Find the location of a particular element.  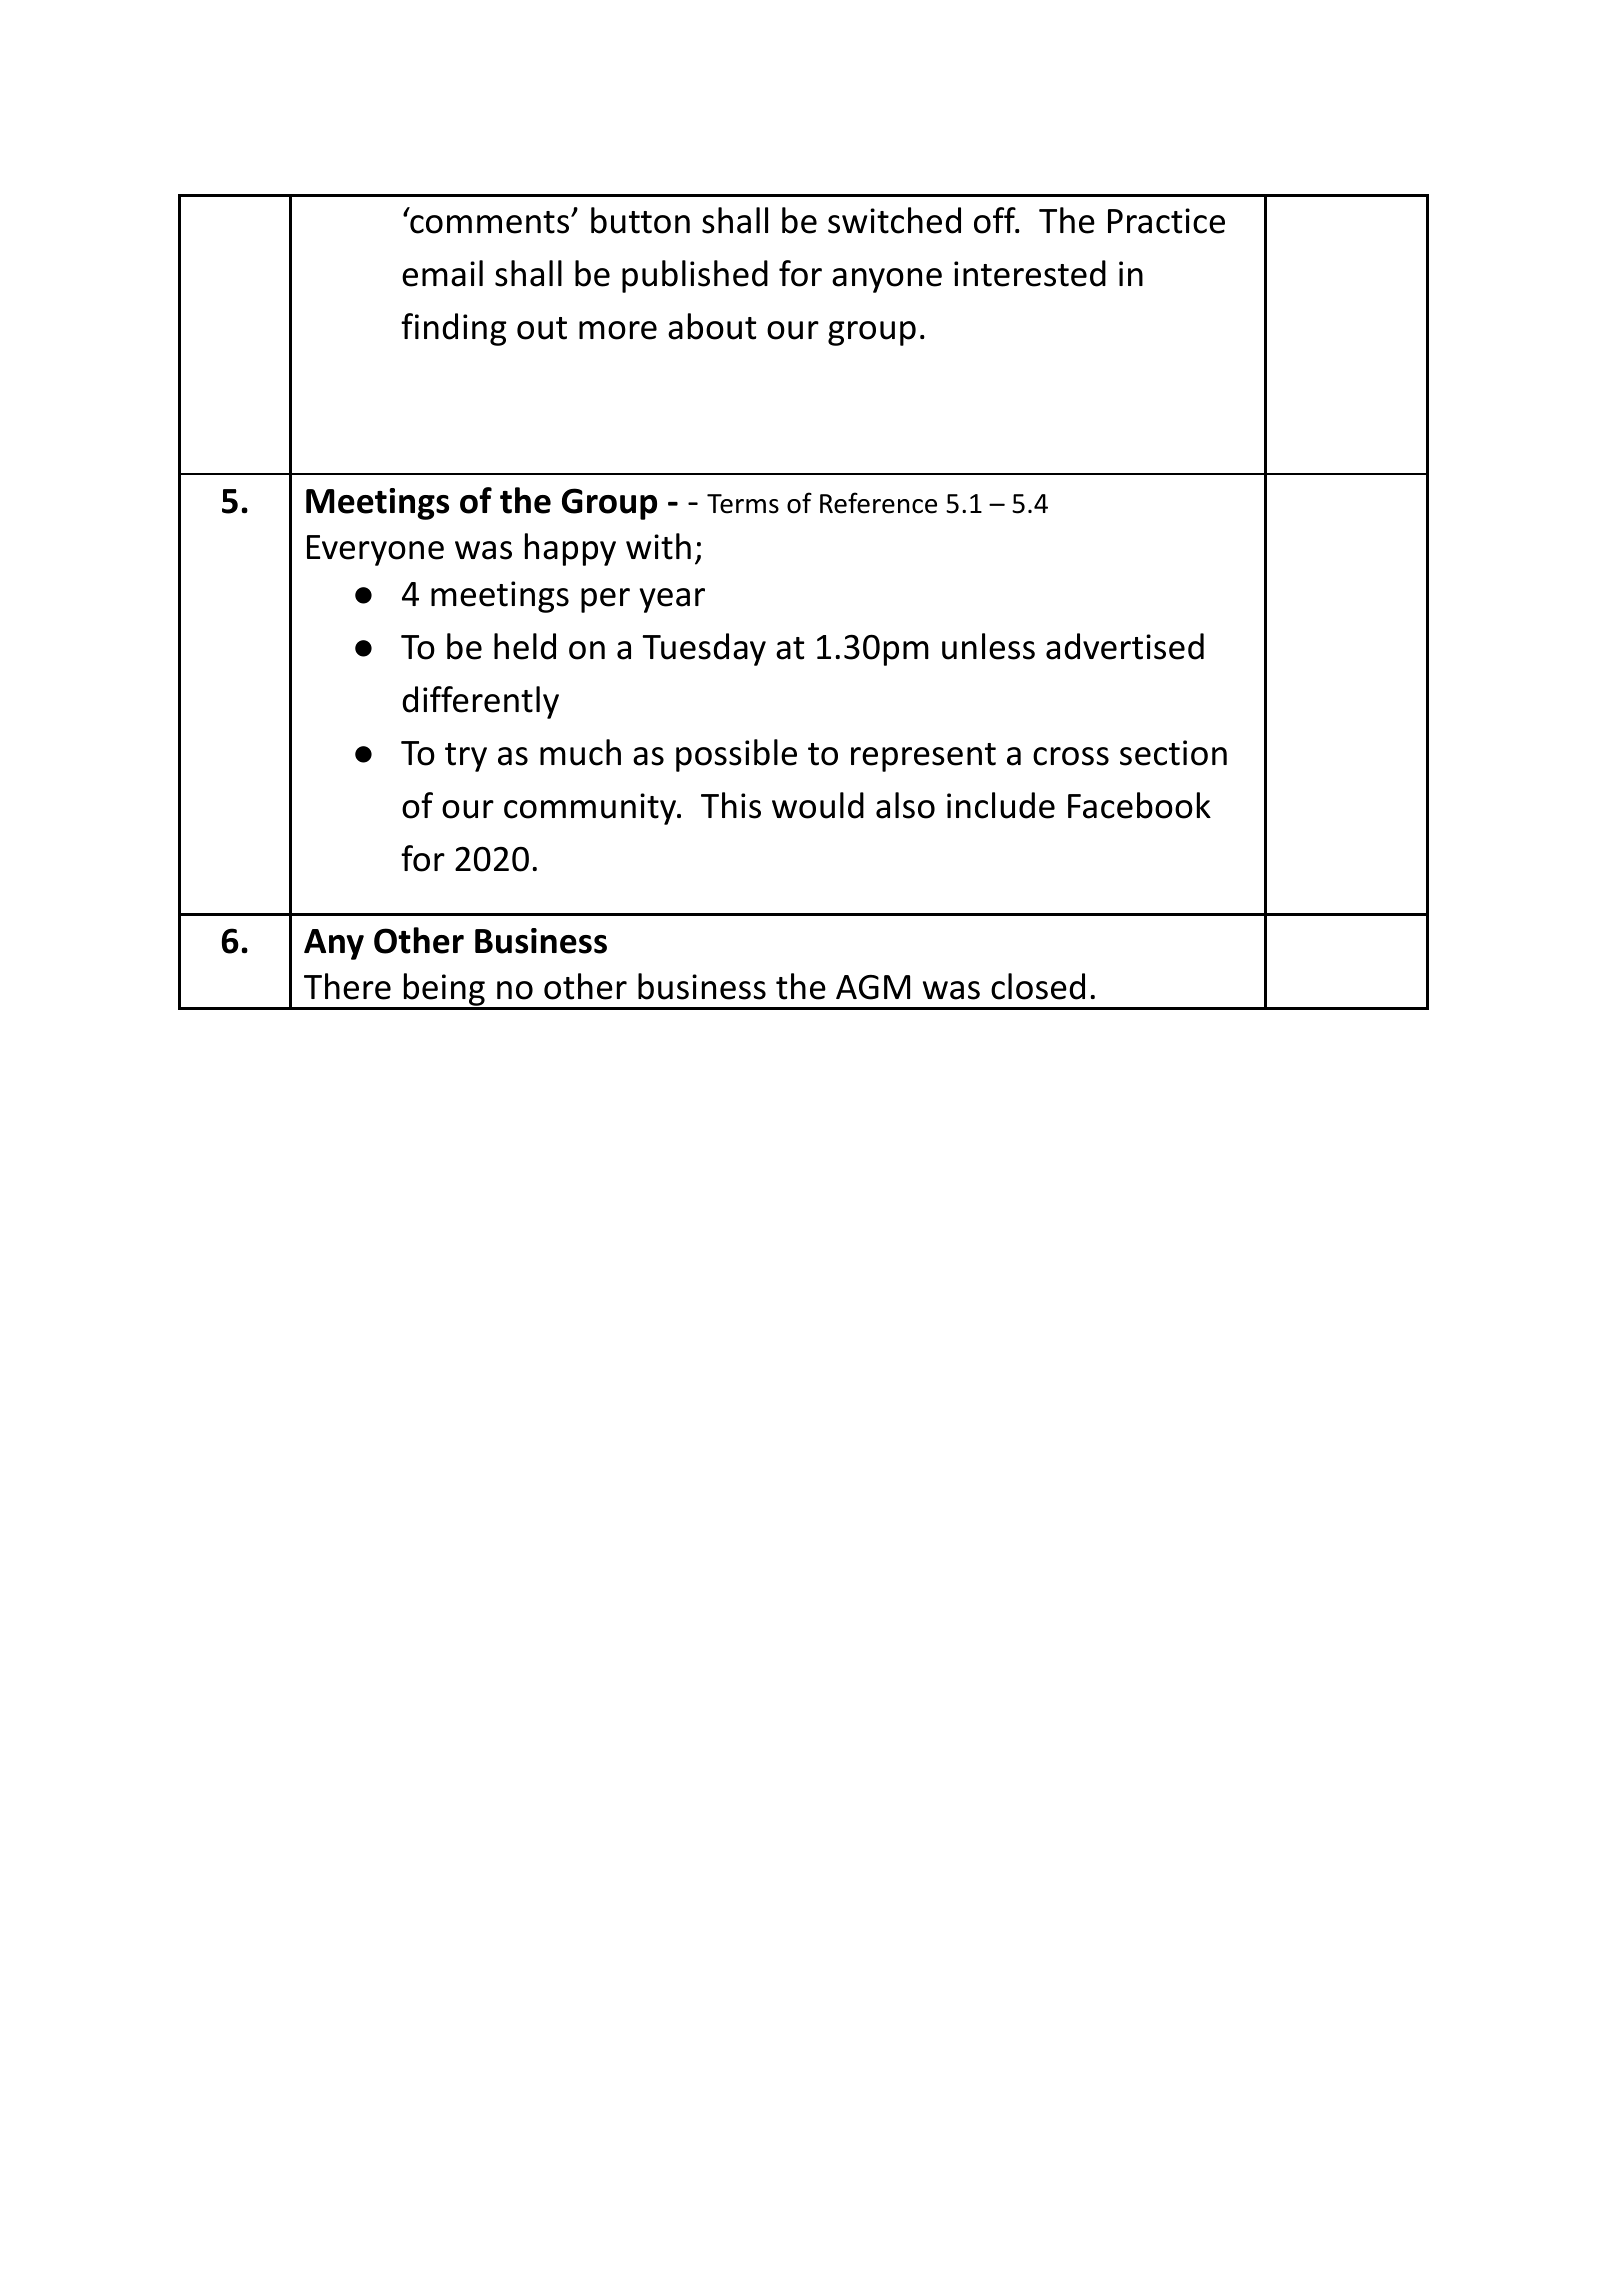

possible is located at coordinates (736, 755).
